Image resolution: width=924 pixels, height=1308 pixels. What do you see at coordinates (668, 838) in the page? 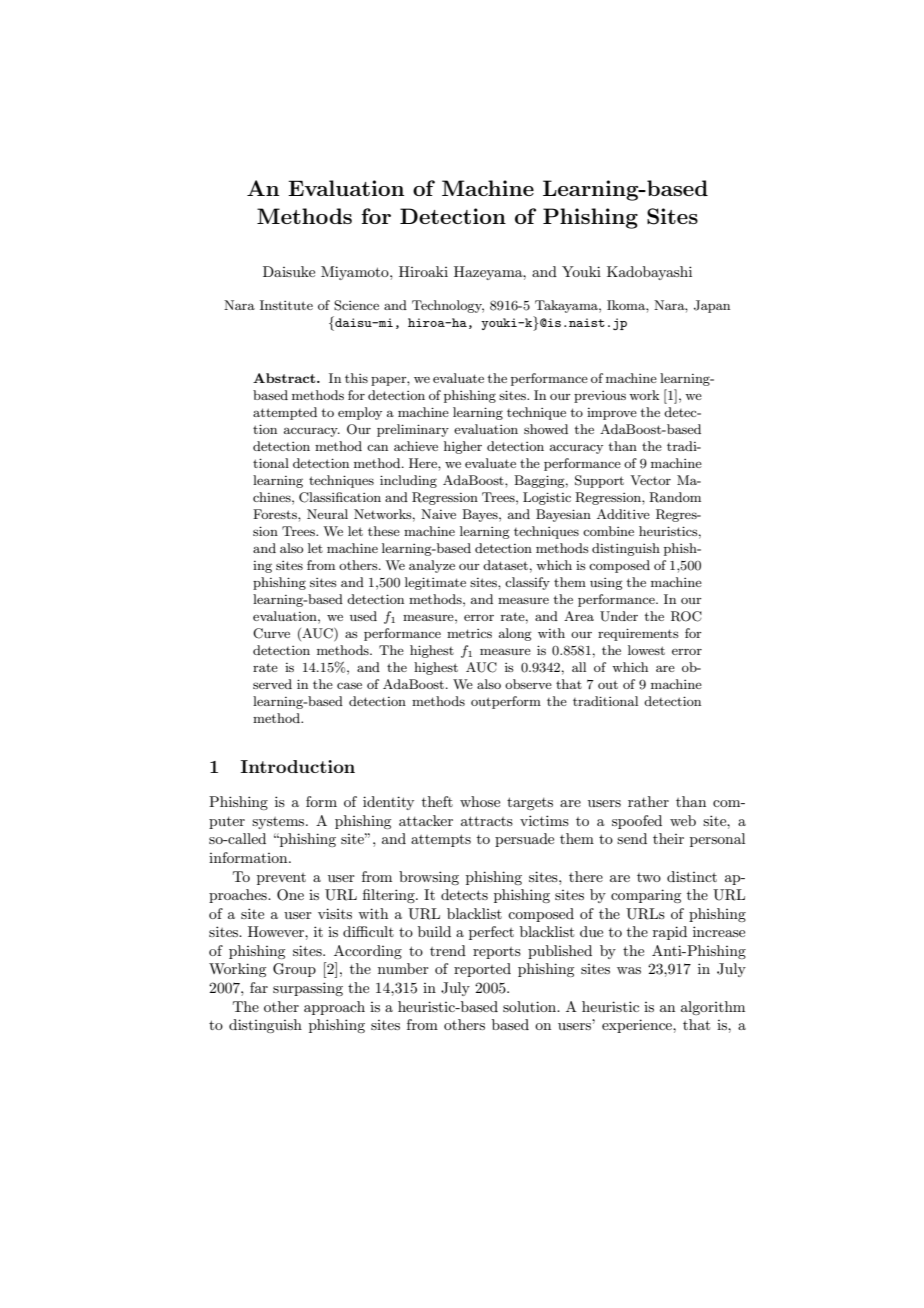
I see `their` at bounding box center [668, 838].
